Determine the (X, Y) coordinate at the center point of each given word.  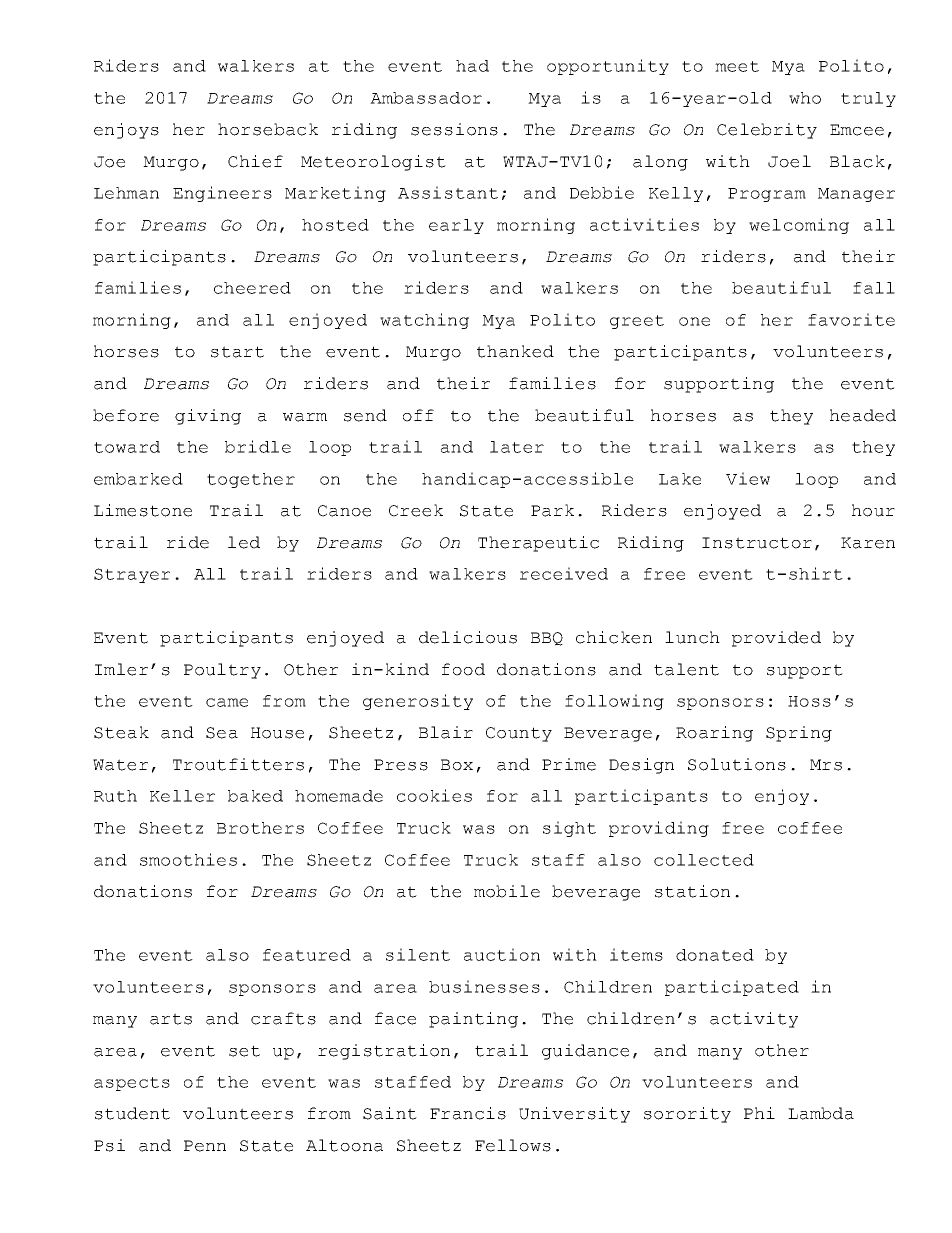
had (472, 66)
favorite (851, 319)
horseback (268, 129)
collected (704, 860)
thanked (515, 351)
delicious (468, 637)
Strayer (132, 575)
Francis (468, 1113)
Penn (205, 1146)
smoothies (188, 859)
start (237, 352)
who (805, 98)
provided (776, 639)
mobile (507, 891)
